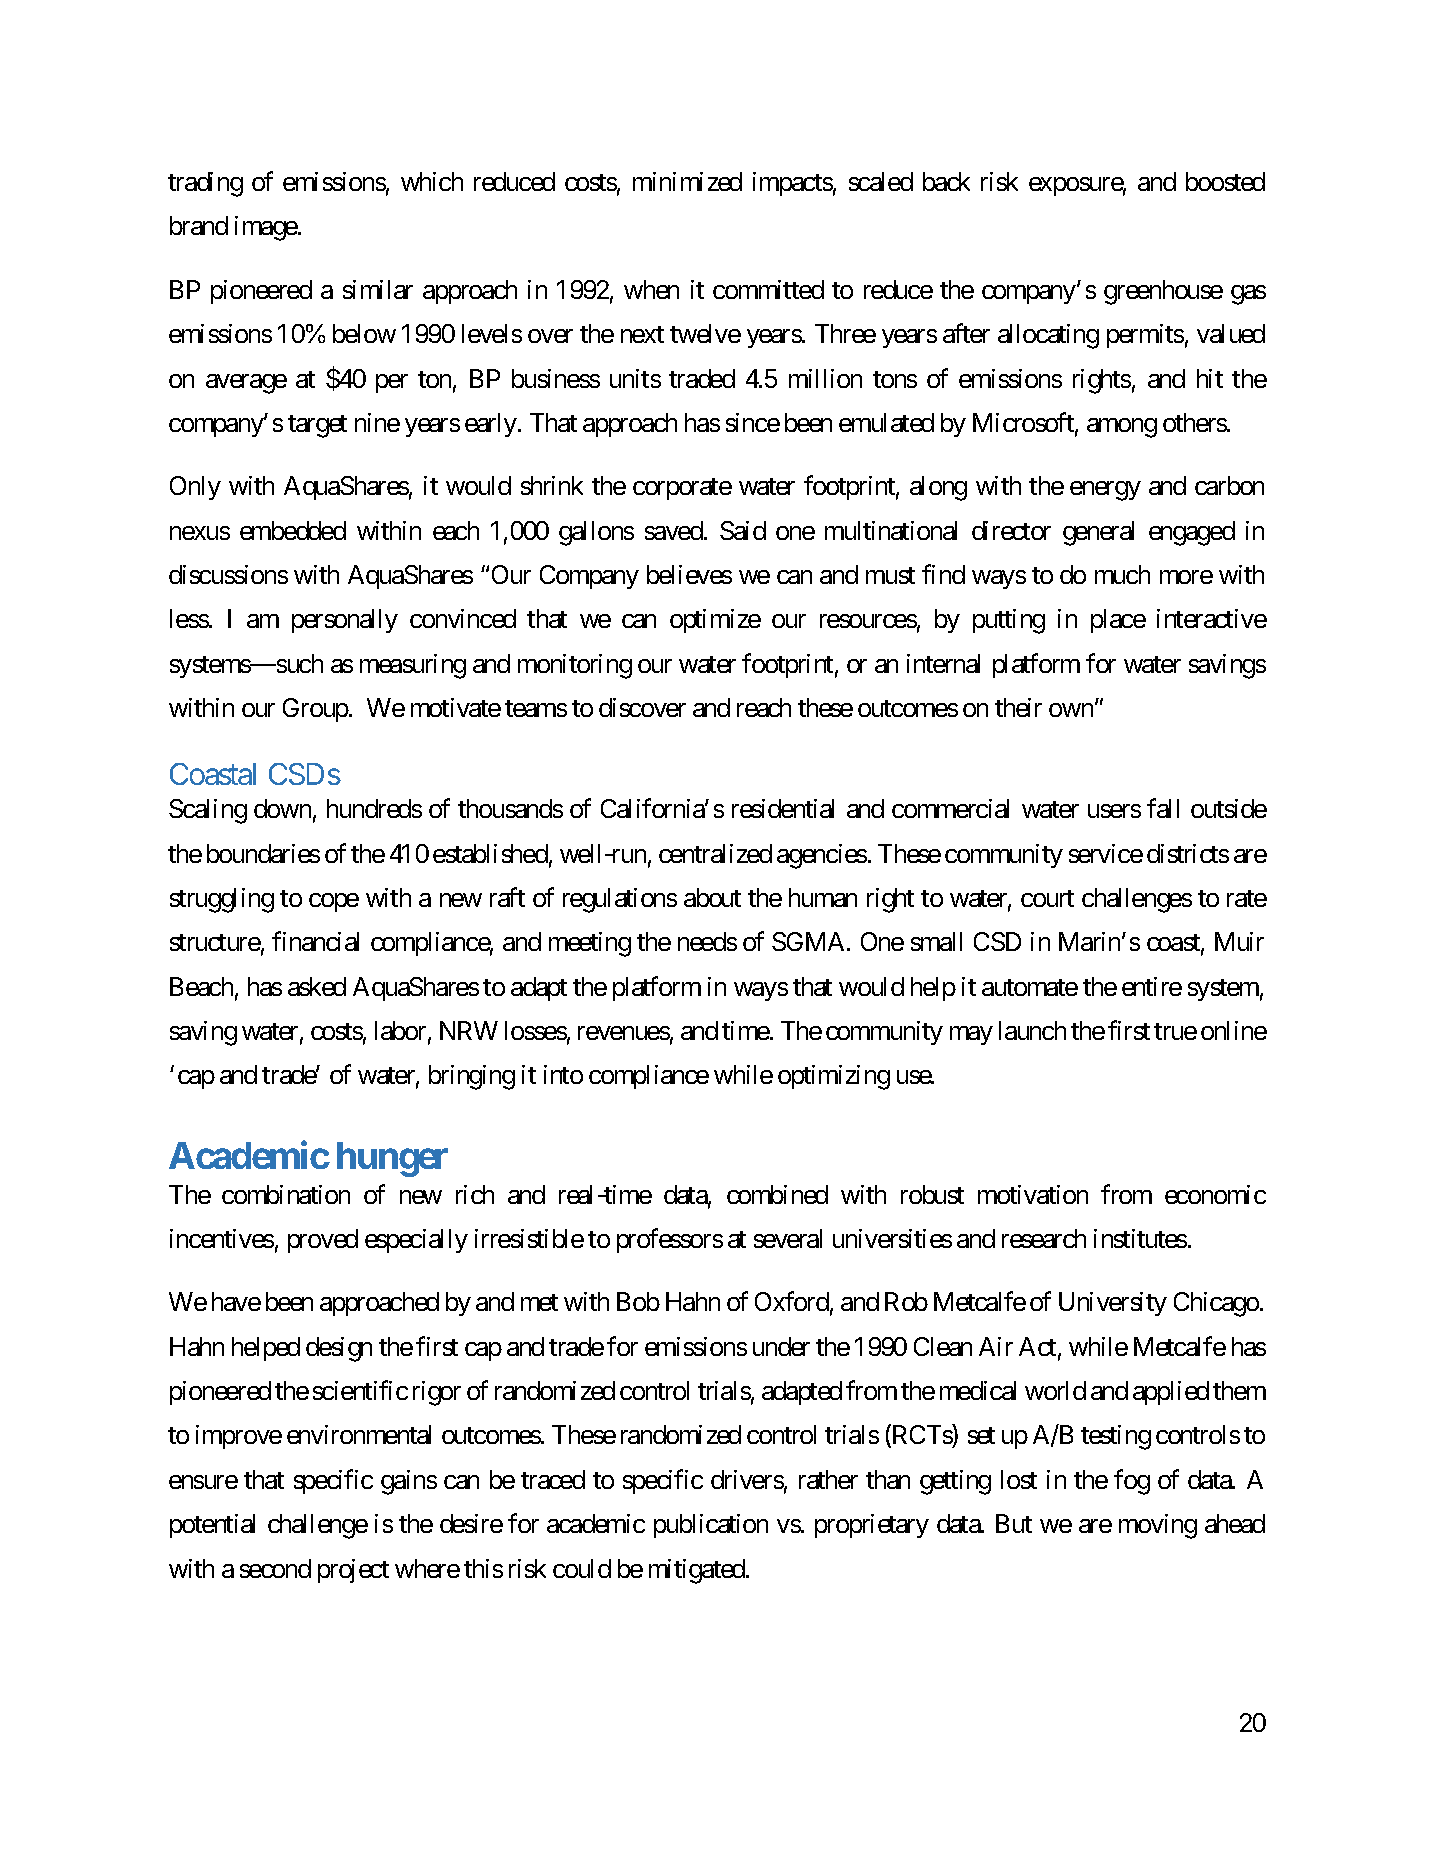  Describe the element at coordinates (1047, 898) in the document. I see `court` at that location.
